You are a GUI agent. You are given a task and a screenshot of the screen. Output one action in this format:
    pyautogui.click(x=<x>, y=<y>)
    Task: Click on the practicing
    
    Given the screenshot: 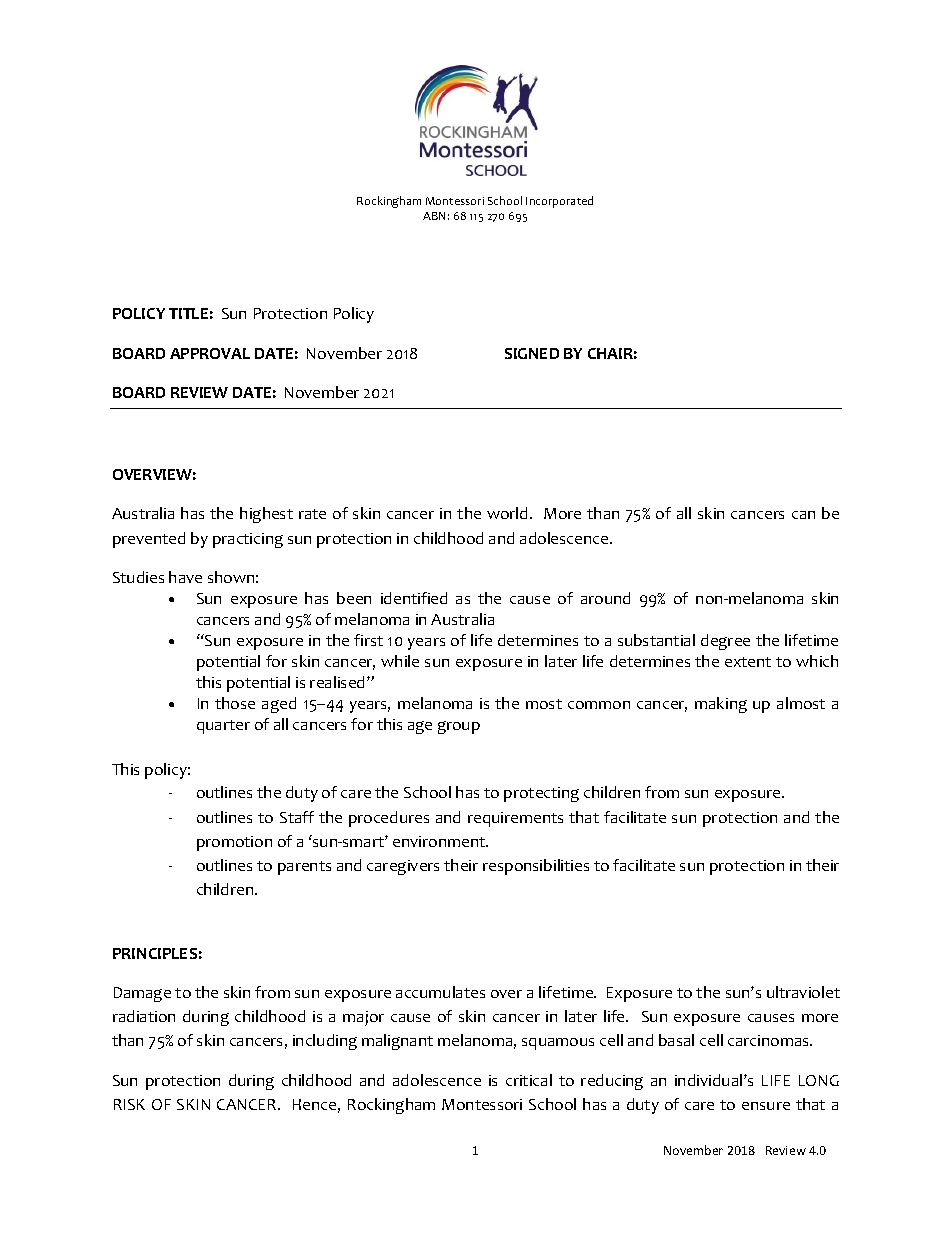 What is the action you would take?
    pyautogui.click(x=248, y=540)
